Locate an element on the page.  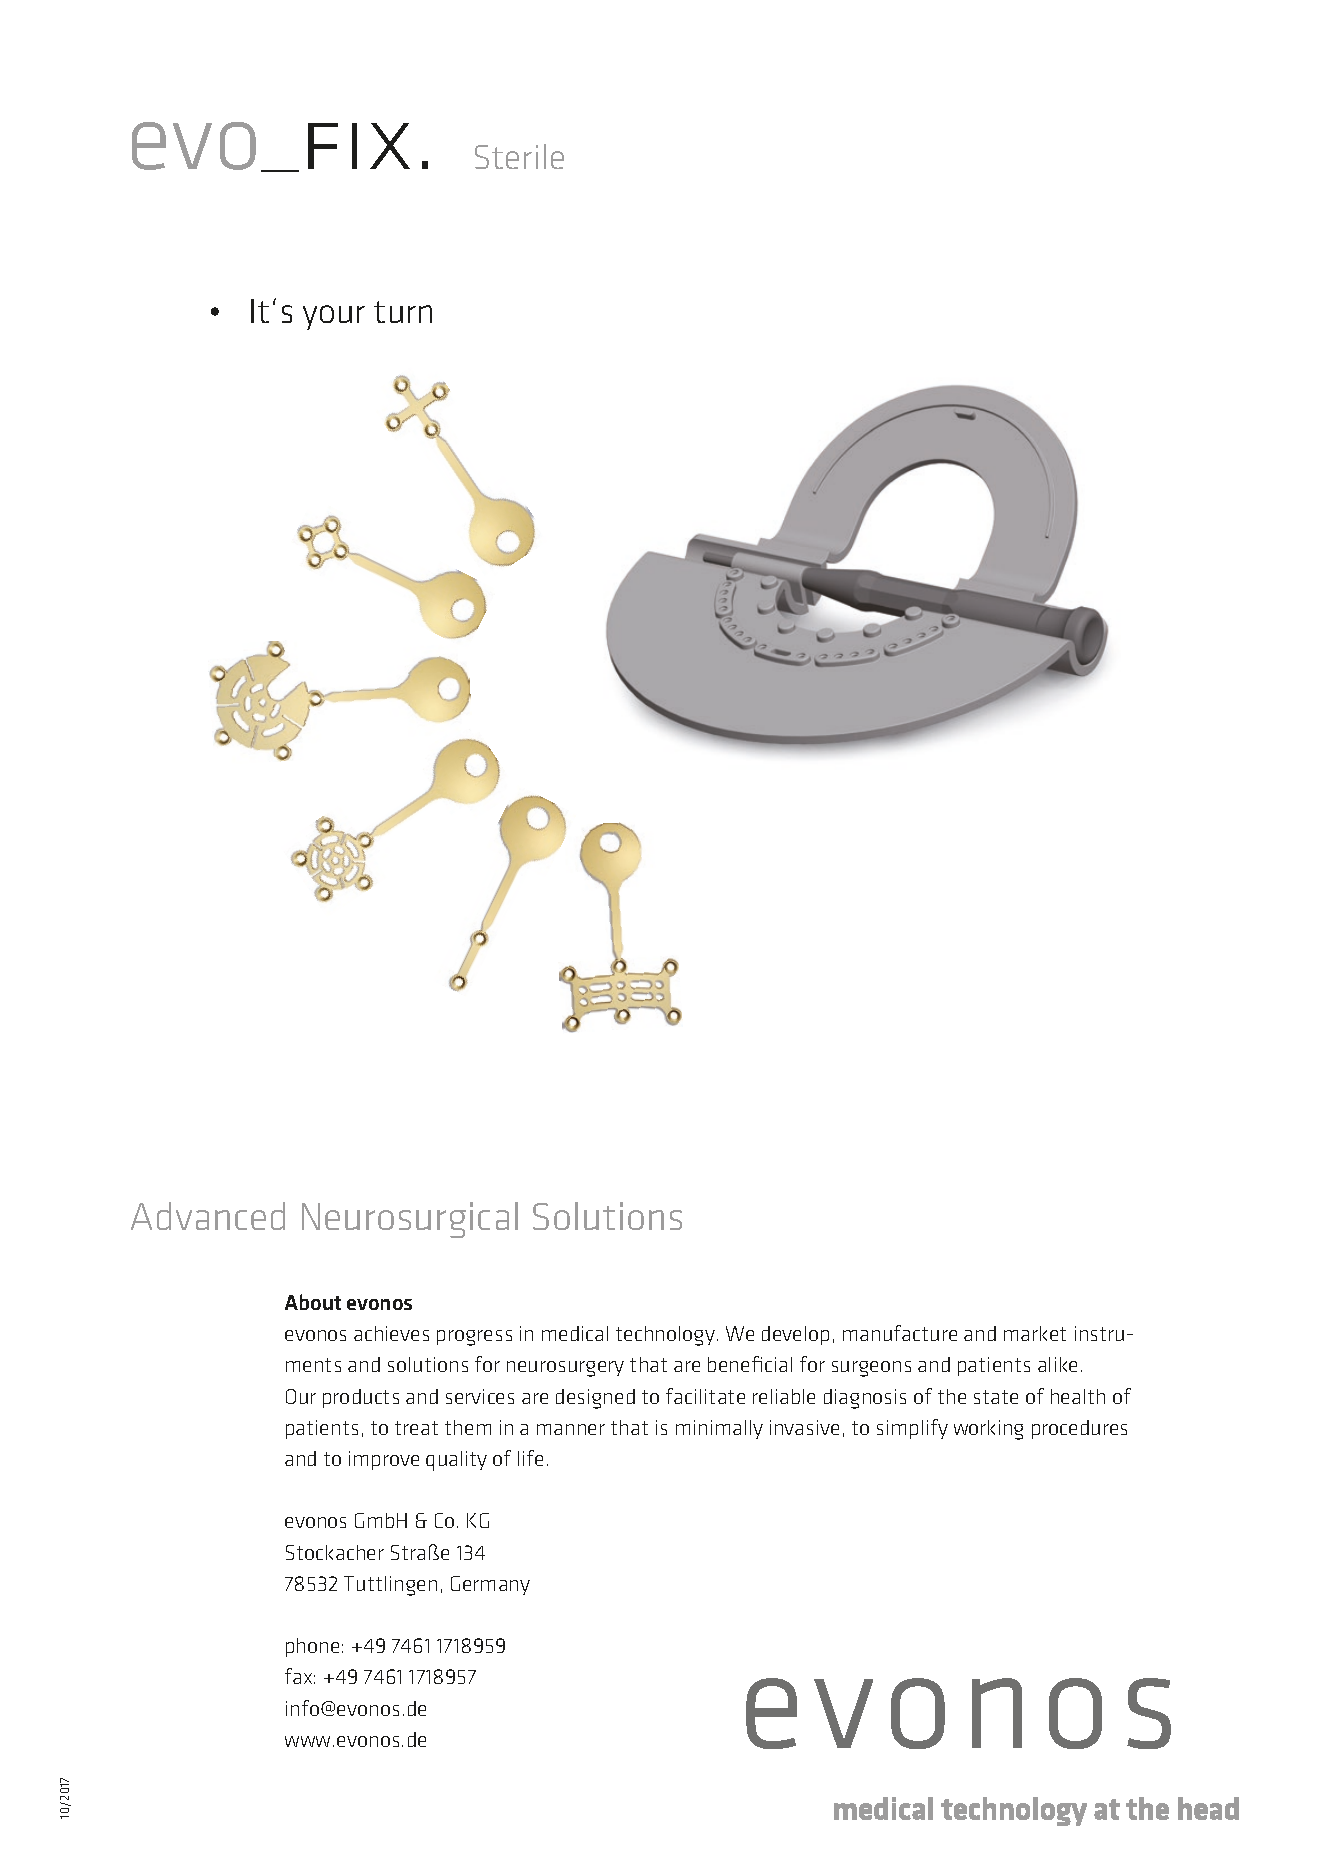
Neurosurgical is located at coordinates (410, 1220).
